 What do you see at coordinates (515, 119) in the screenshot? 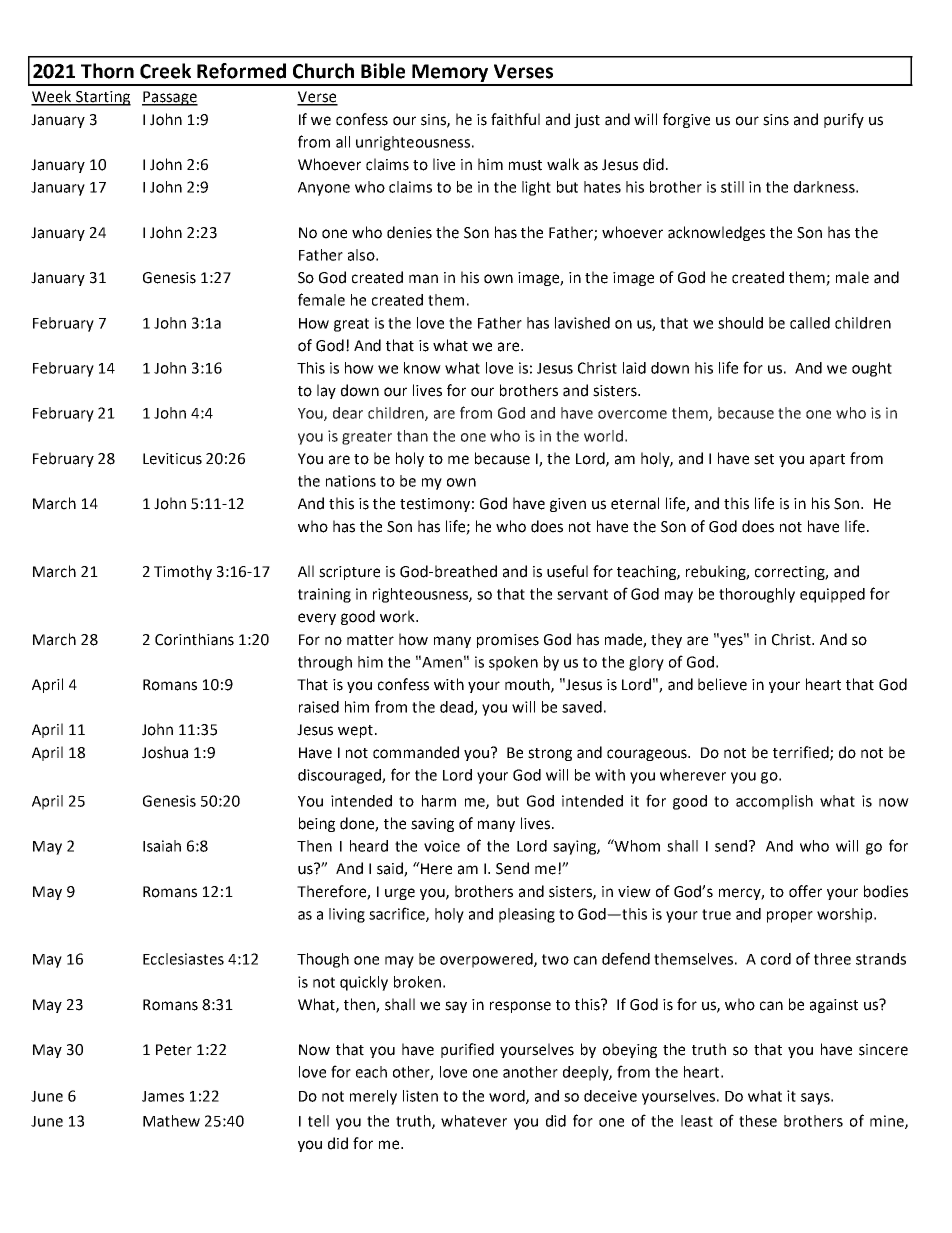
I see `faithful` at bounding box center [515, 119].
